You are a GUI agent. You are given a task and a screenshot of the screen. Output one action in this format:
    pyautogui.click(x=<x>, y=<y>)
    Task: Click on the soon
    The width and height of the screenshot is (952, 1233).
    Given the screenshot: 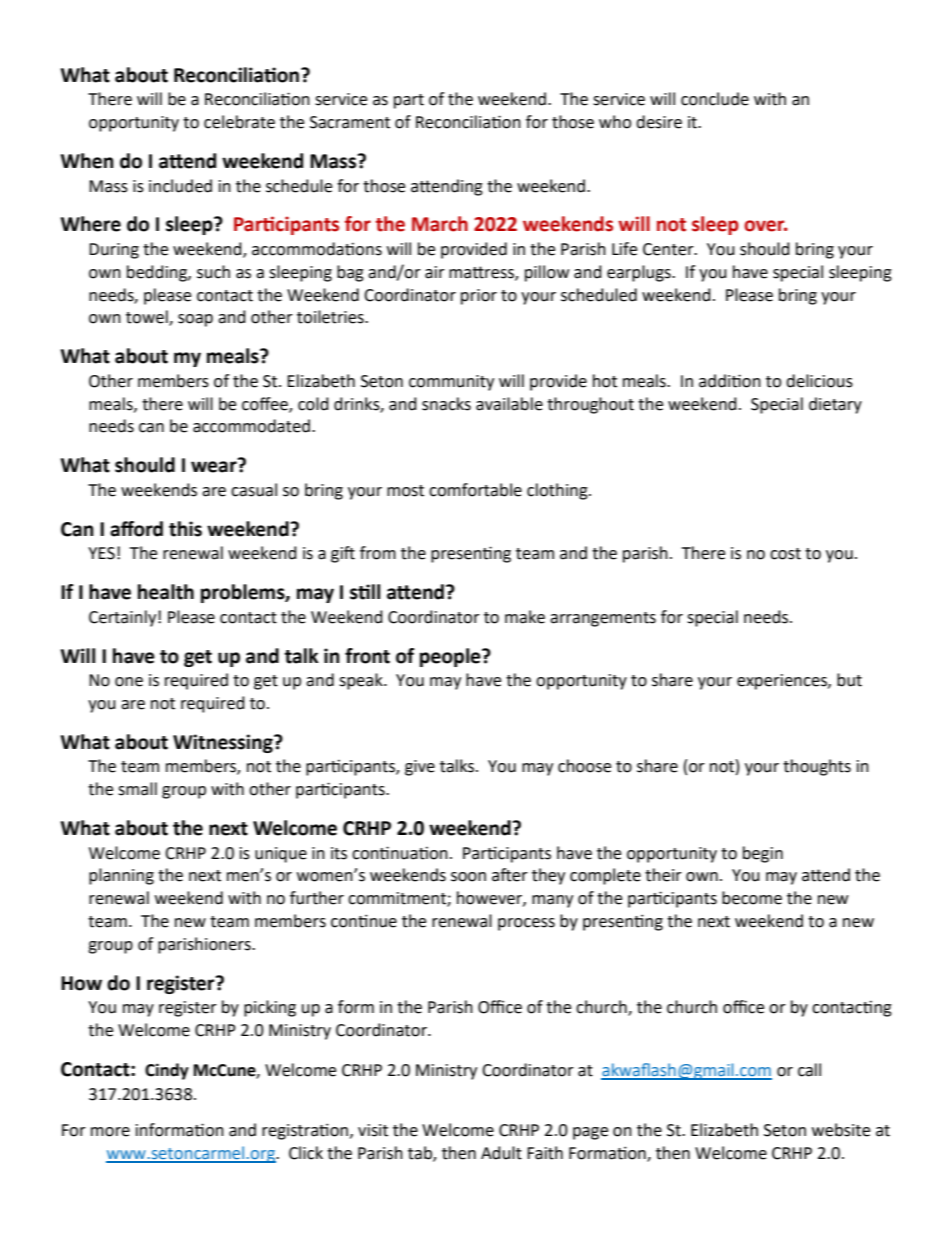 What is the action you would take?
    pyautogui.click(x=468, y=877)
